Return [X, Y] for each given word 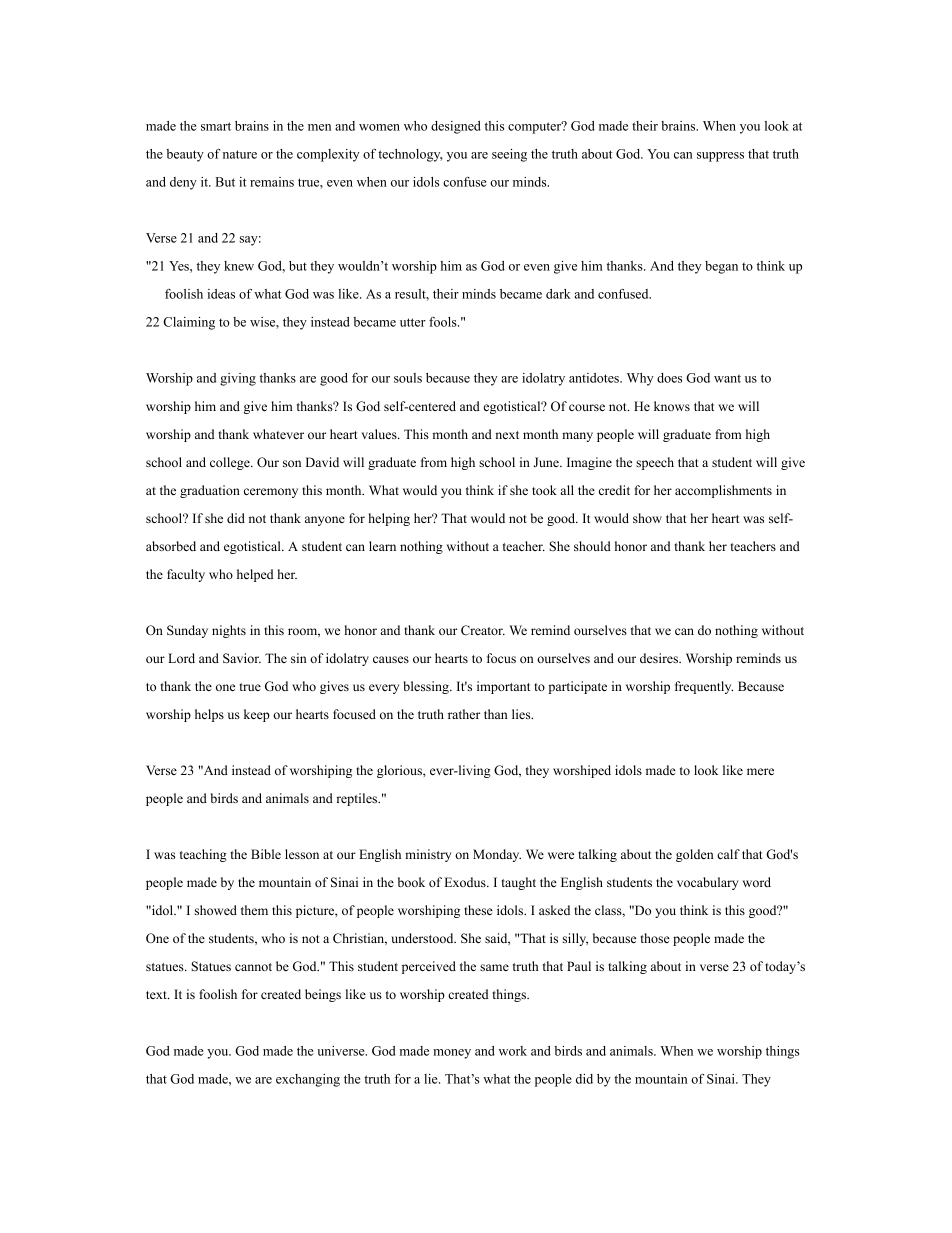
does [669, 378]
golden [695, 855]
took [544, 490]
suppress [720, 157]
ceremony [271, 493]
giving [238, 379]
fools [444, 322]
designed [456, 127]
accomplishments [723, 491]
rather [464, 714]
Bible [266, 854]
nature [240, 154]
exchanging [308, 1080]
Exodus [466, 882]
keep [257, 715]
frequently [704, 687]
